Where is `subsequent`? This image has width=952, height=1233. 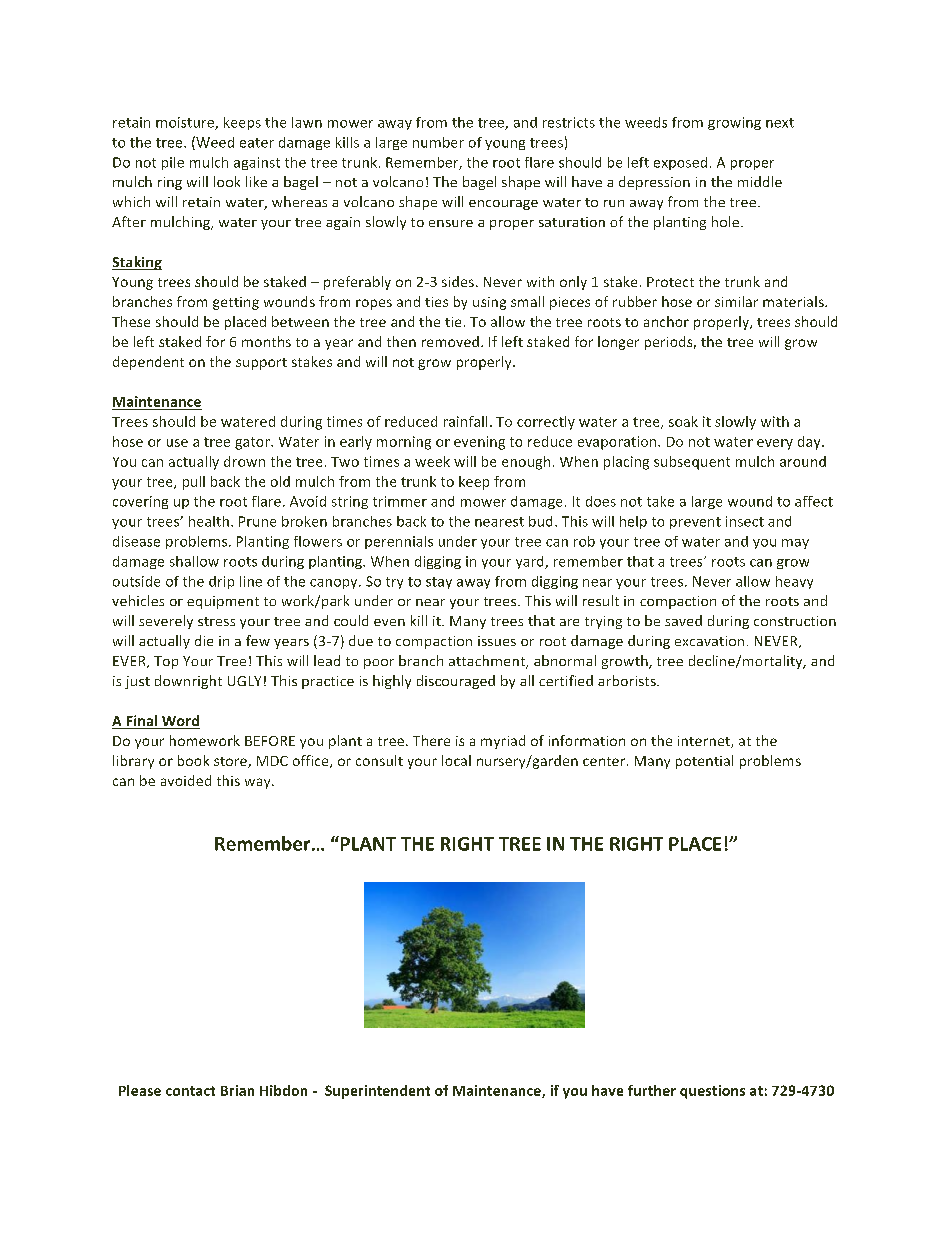
subsequent is located at coordinates (692, 463).
